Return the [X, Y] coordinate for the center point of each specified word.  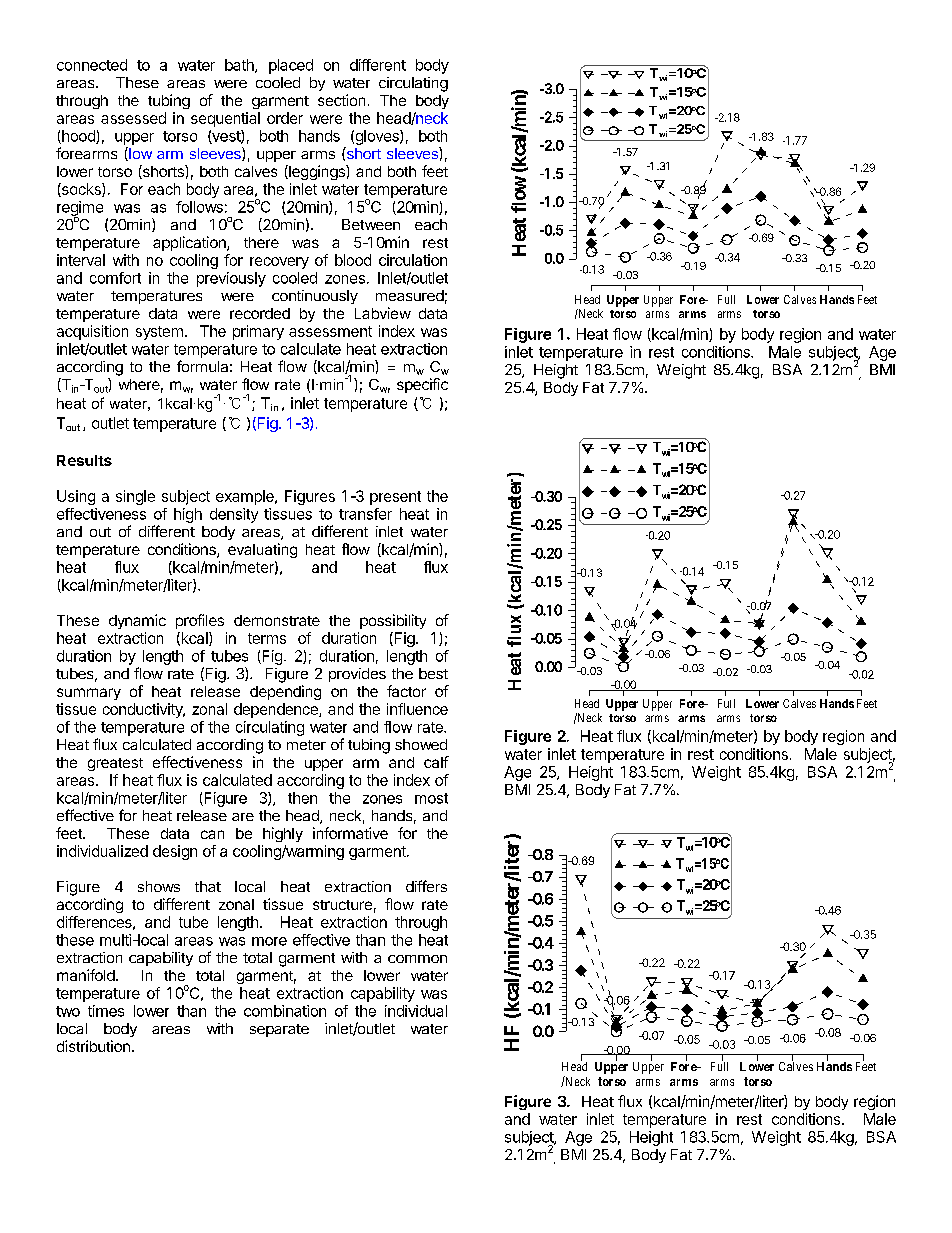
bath [240, 66]
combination [285, 1011]
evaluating [262, 550]
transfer [365, 514]
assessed [133, 118]
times [106, 1011]
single [135, 497]
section [341, 100]
